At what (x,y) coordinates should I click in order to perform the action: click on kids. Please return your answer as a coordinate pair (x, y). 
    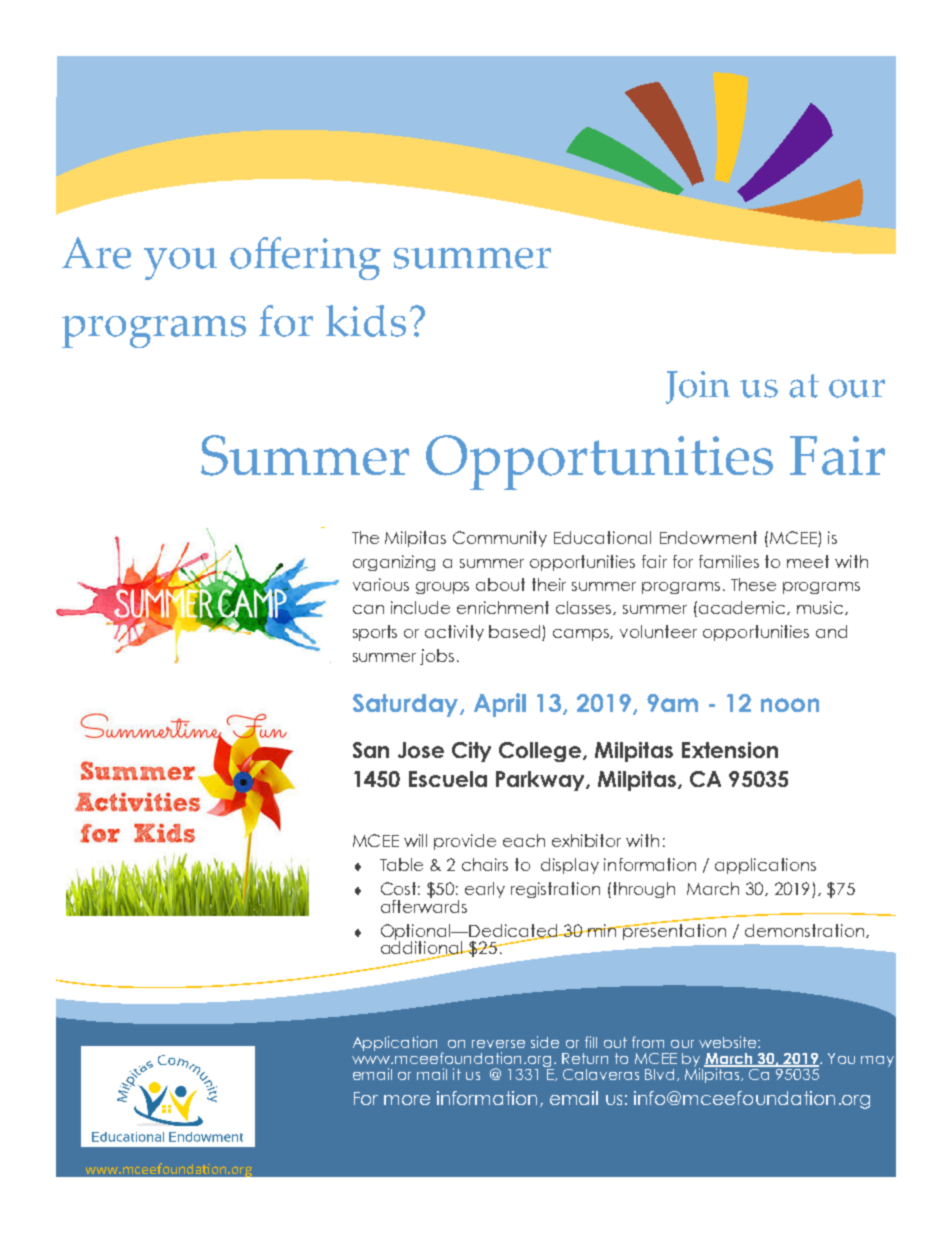
    Looking at the image, I should click on (366, 321).
